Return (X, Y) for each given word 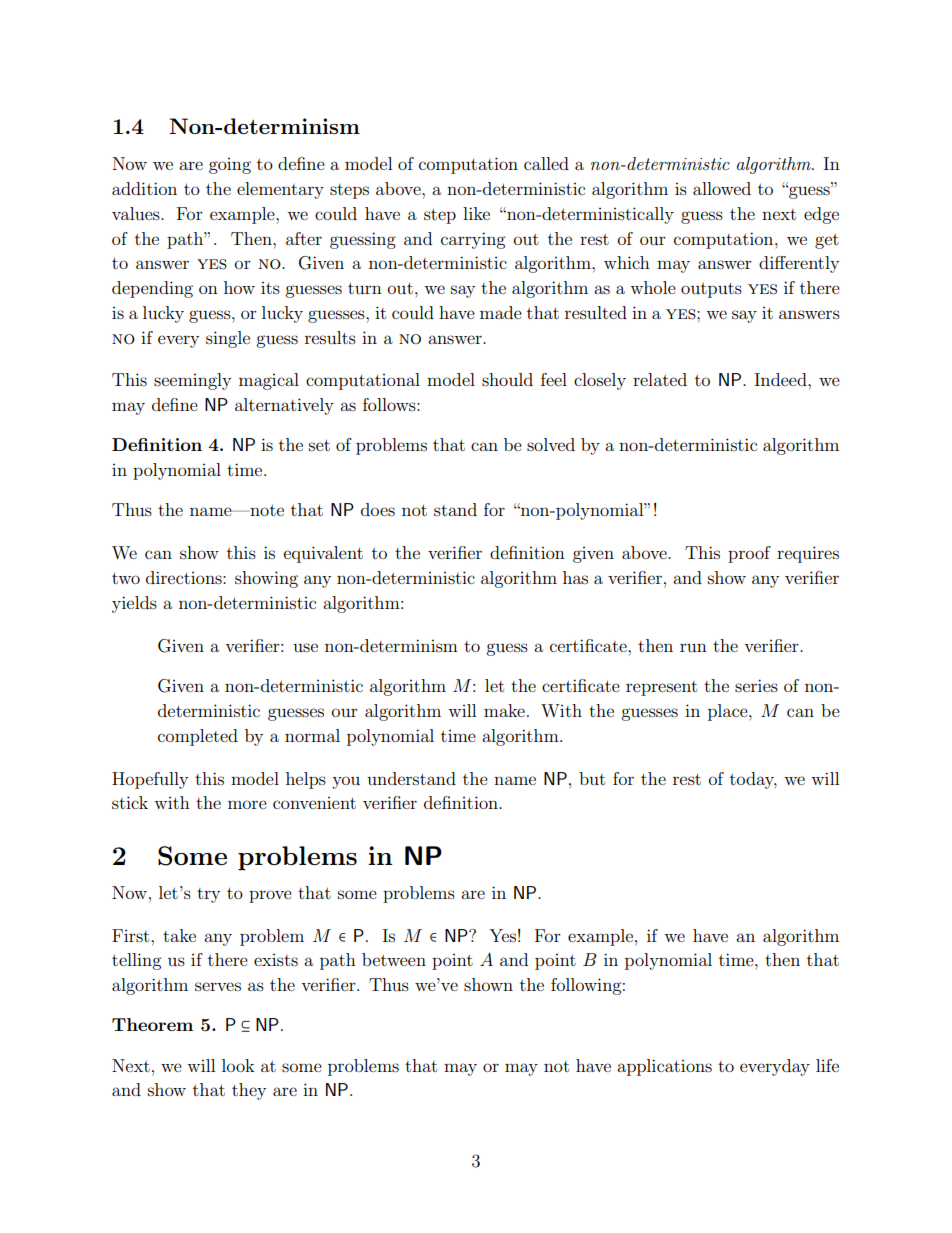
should (507, 379)
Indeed (781, 379)
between (394, 959)
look (238, 1065)
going (230, 166)
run (693, 648)
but (592, 778)
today (753, 780)
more (247, 804)
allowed (722, 188)
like (476, 213)
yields (134, 604)
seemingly (192, 381)
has (575, 577)
